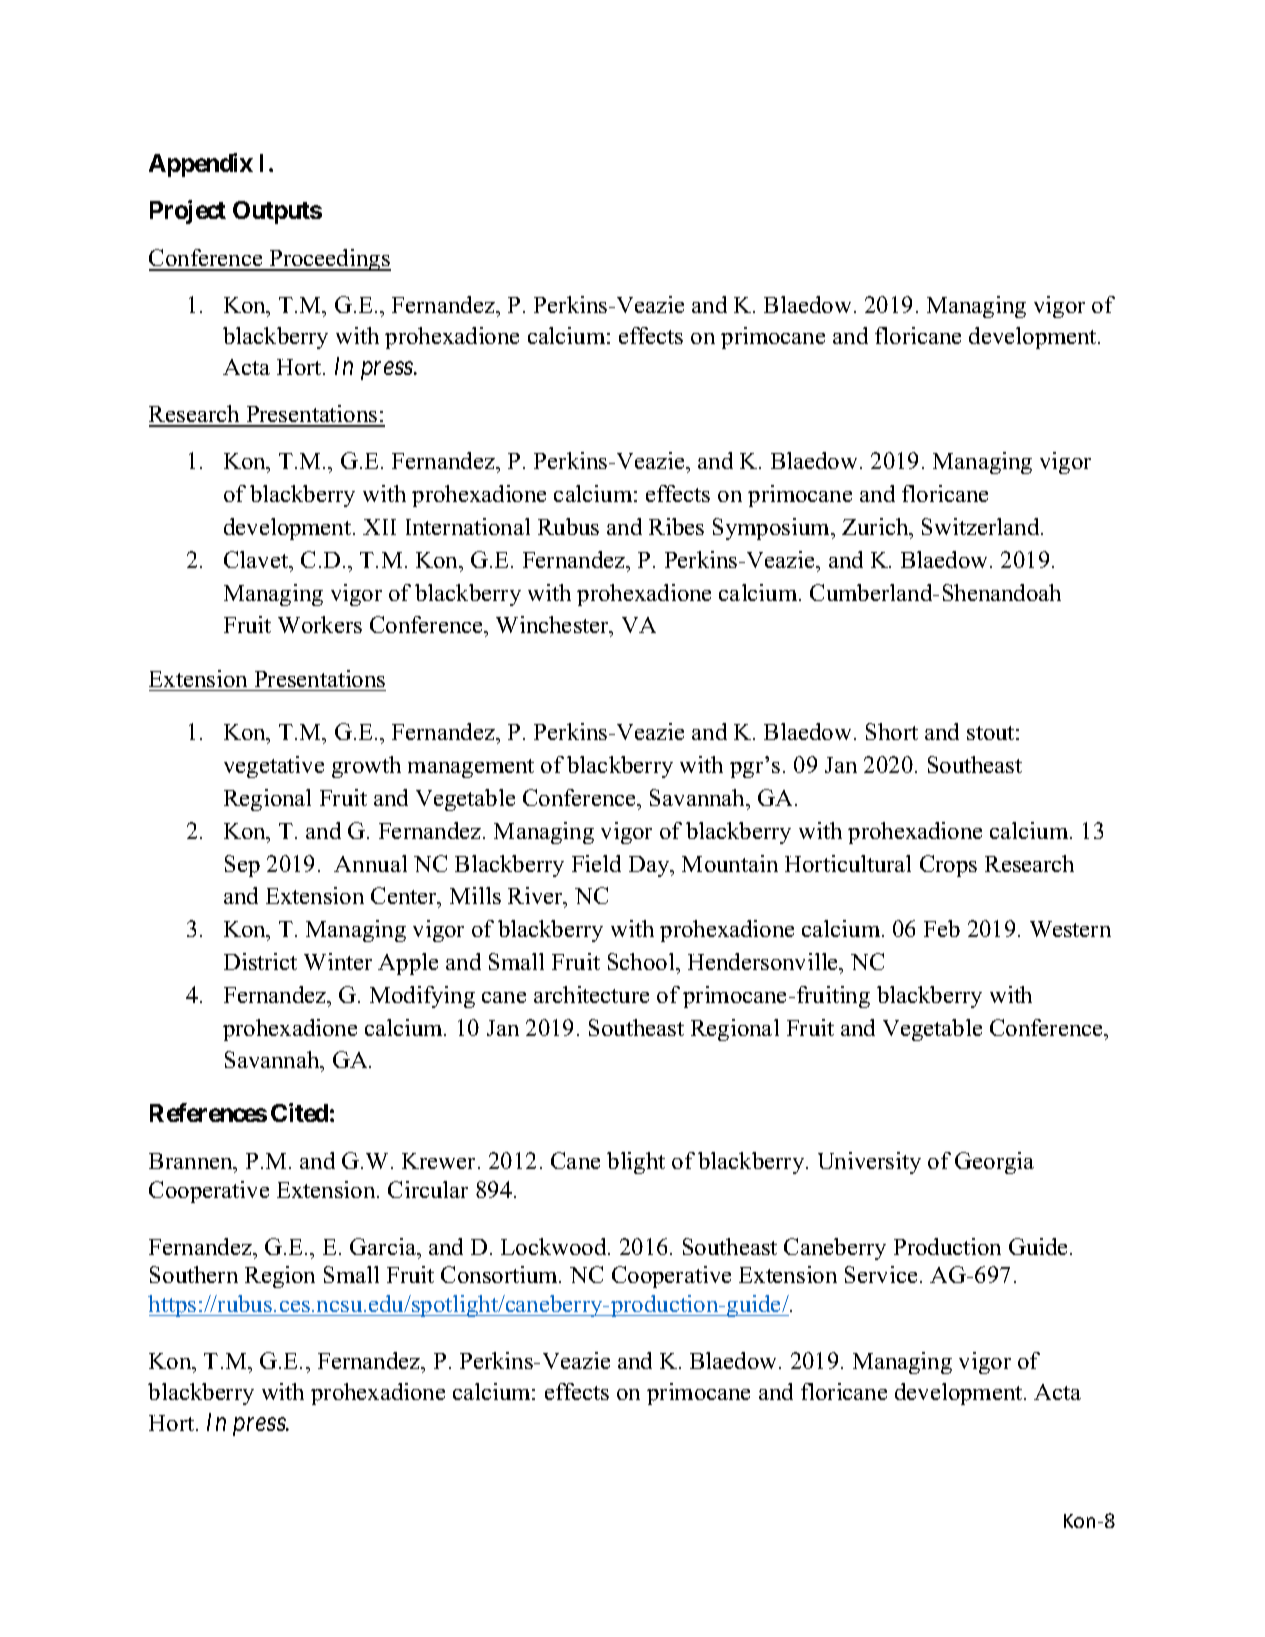 The width and height of the page is (1265, 1637). I want to click on Winchester, so click(554, 626).
